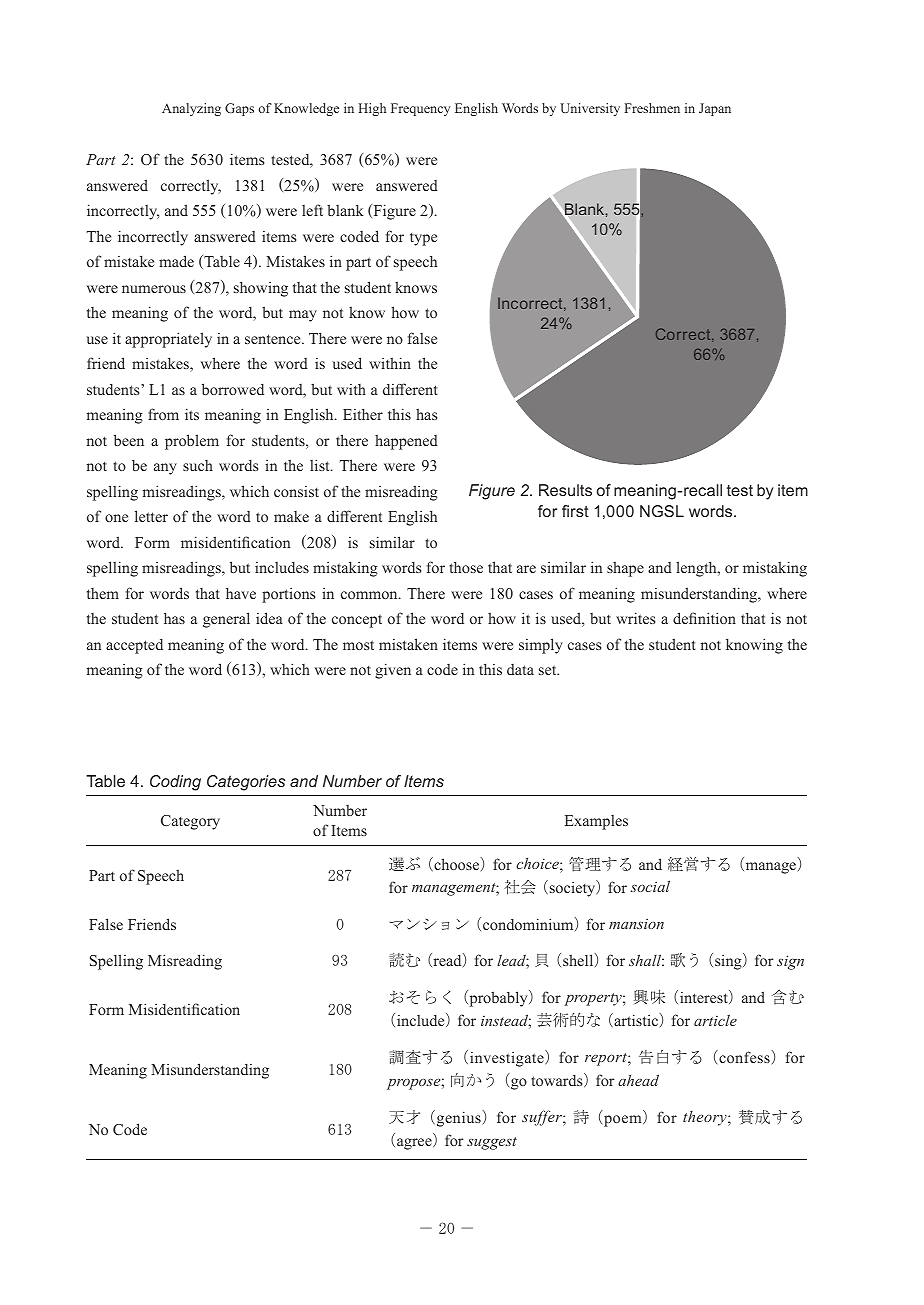 This page has width=924, height=1305. Describe the element at coordinates (715, 109) in the page. I see `Japan` at that location.
